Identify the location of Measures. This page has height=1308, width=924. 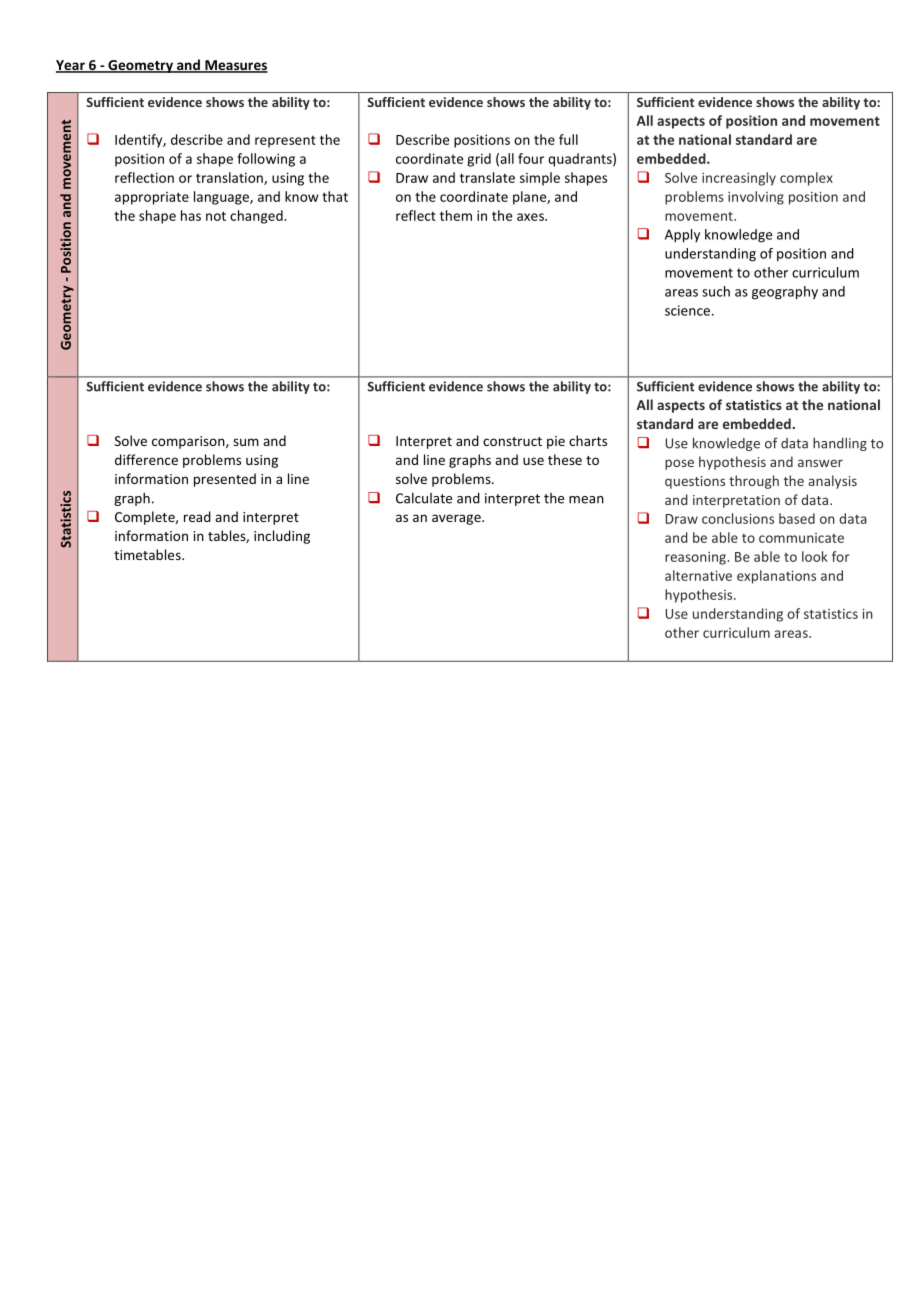
(235, 66).
